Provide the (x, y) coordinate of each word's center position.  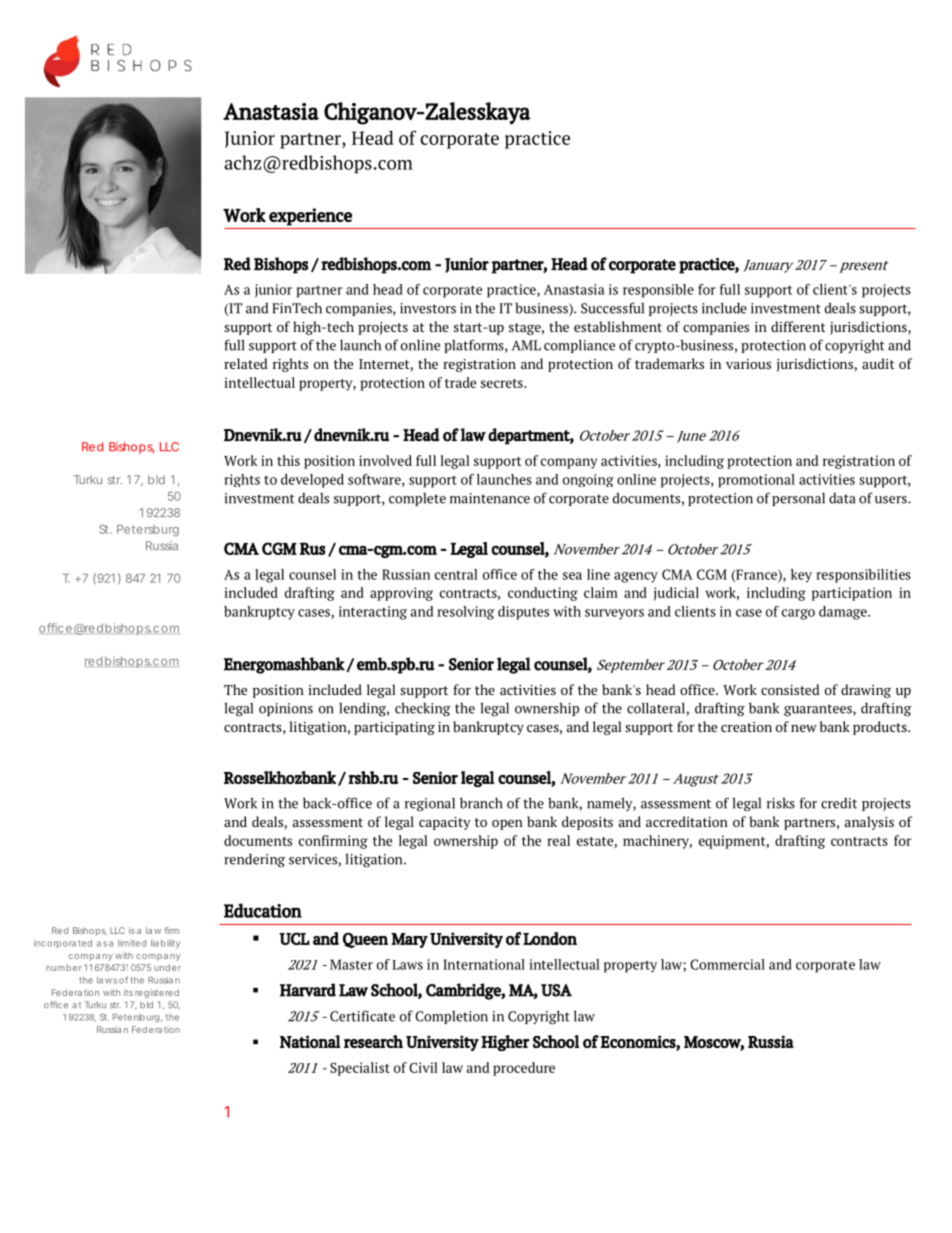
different (798, 326)
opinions (286, 709)
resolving (465, 613)
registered (157, 993)
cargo (798, 614)
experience (310, 217)
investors (428, 308)
